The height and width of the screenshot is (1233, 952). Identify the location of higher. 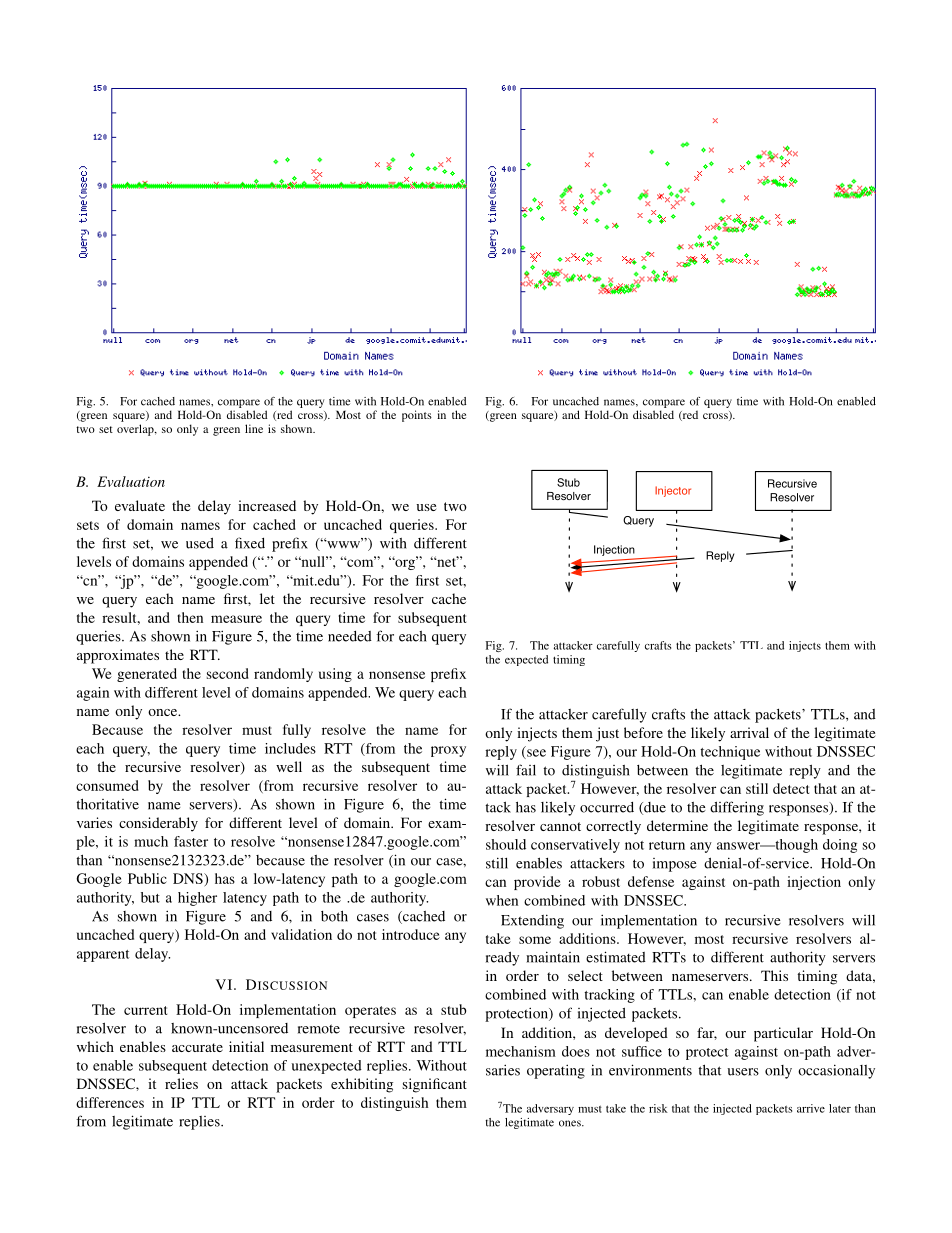
(197, 899).
